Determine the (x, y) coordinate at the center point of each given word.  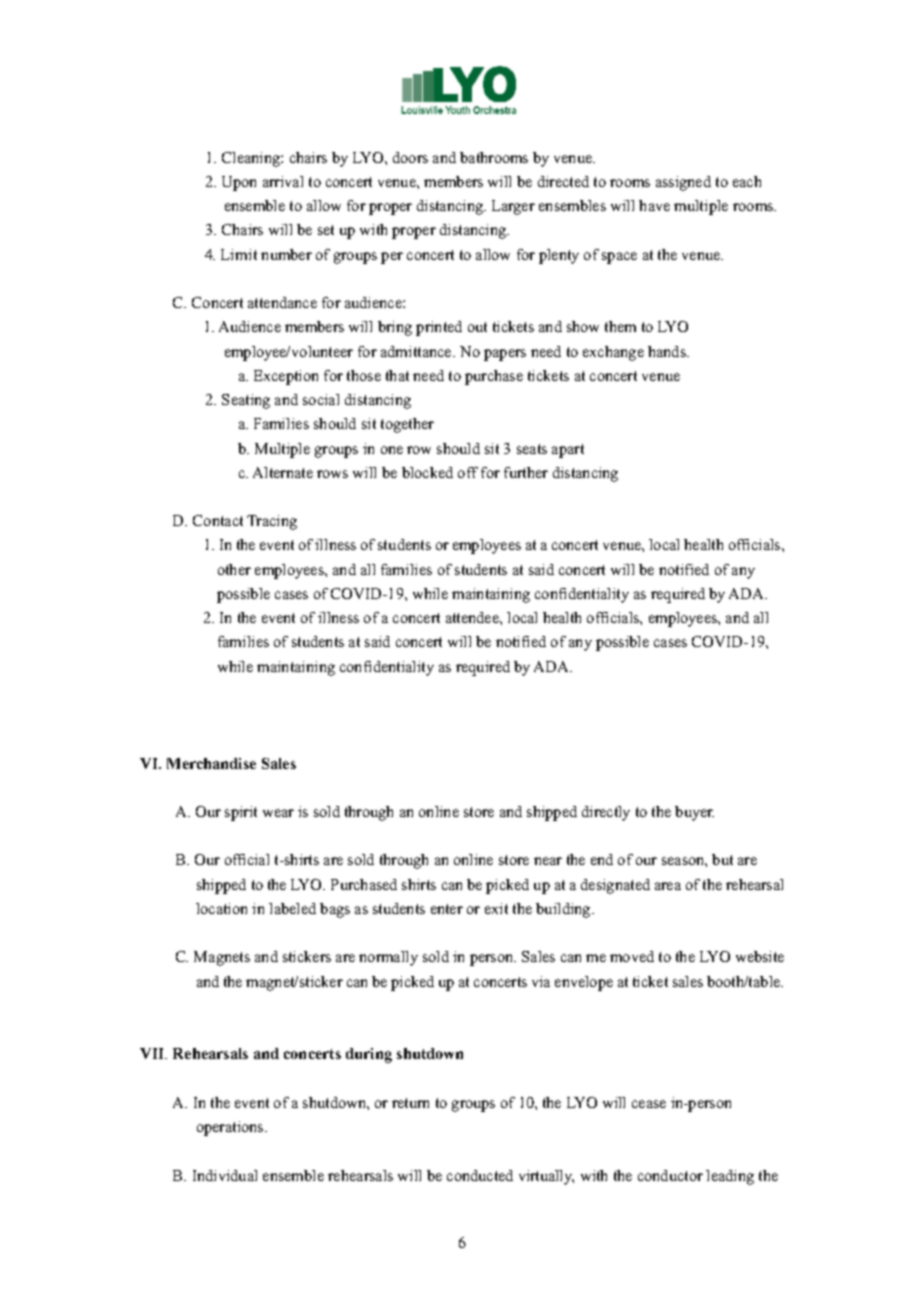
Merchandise (211, 763)
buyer (694, 813)
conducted (480, 1175)
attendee (473, 617)
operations (231, 1128)
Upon (239, 183)
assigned (683, 183)
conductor (670, 1175)
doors (410, 157)
